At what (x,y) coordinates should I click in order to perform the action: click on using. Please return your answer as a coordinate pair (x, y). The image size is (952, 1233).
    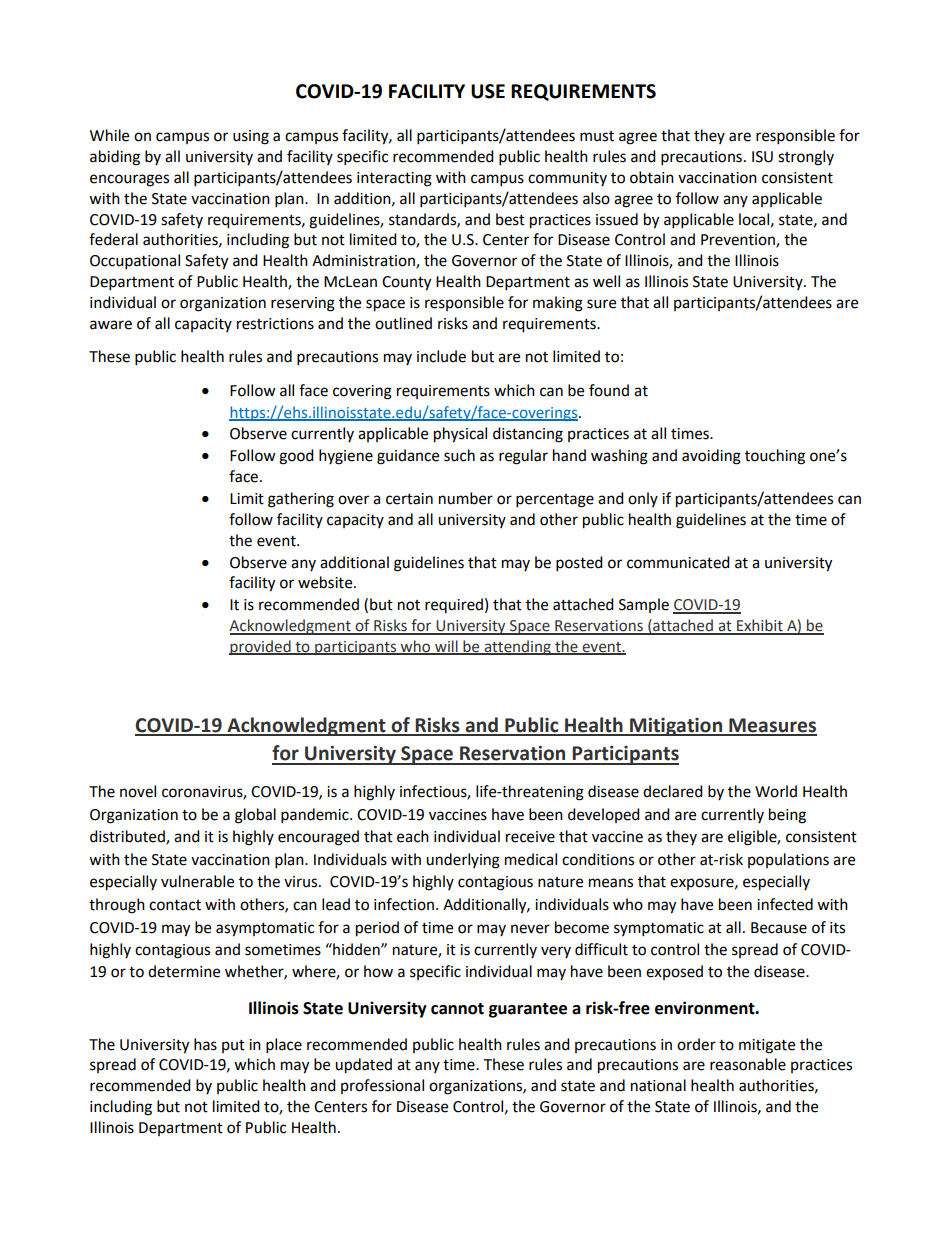
    Looking at the image, I should click on (251, 137).
